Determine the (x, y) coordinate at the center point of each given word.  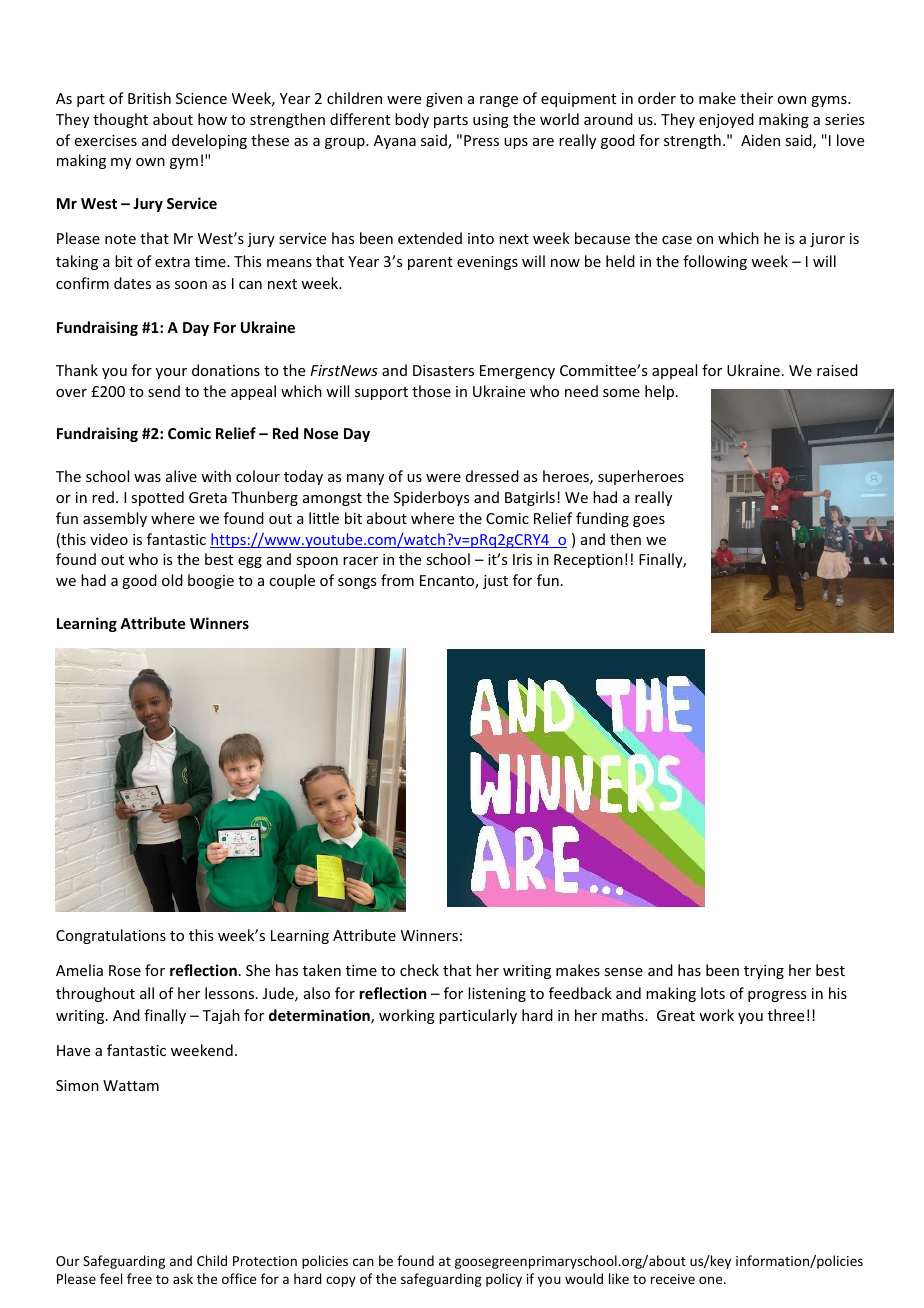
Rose (125, 970)
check (419, 970)
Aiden (760, 140)
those (431, 391)
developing (209, 141)
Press (481, 140)
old (172, 580)
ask (183, 1278)
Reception (588, 561)
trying (764, 972)
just (495, 582)
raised (837, 370)
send (164, 391)
